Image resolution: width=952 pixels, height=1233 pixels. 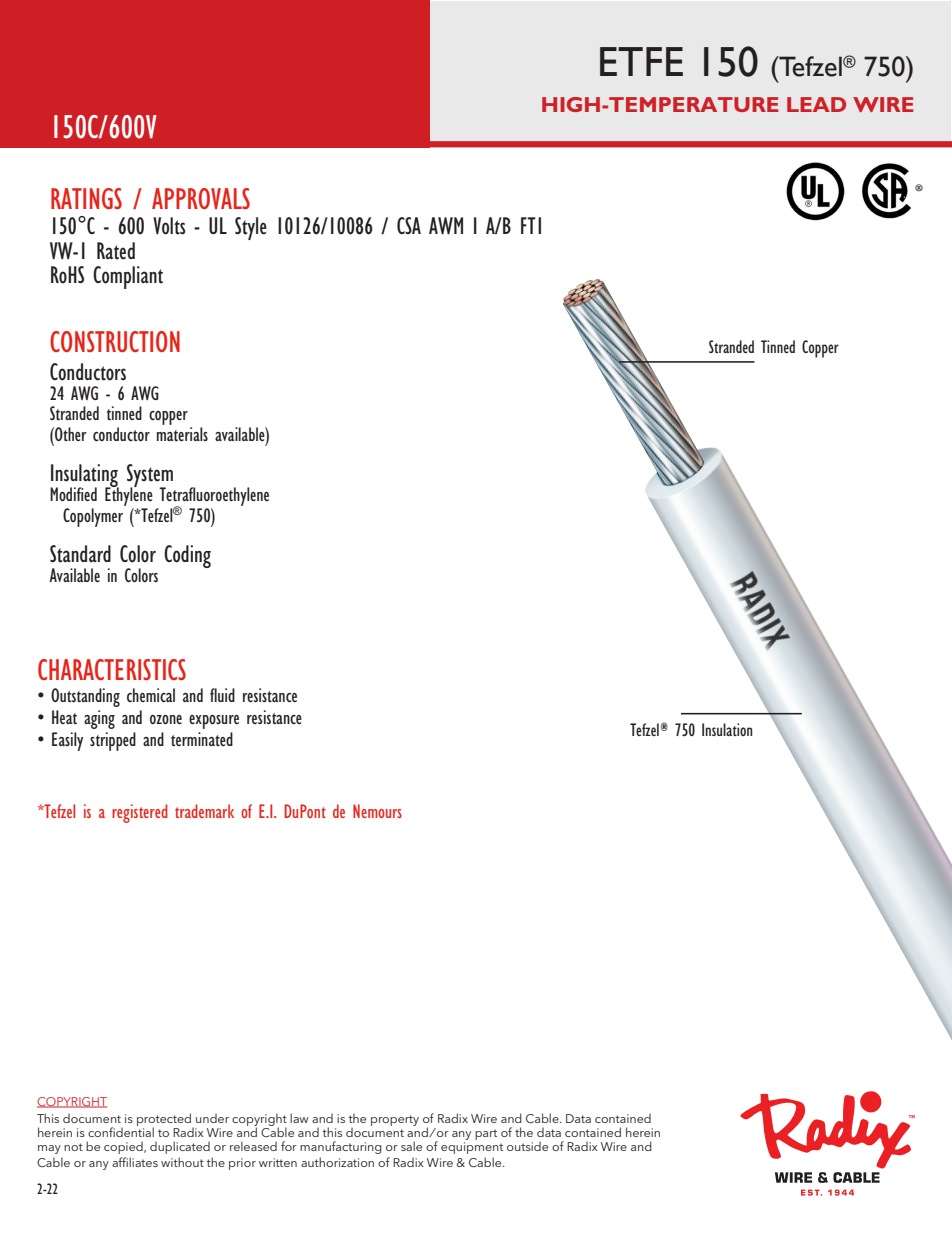 I want to click on CHARACTERISTICS, so click(x=112, y=669).
